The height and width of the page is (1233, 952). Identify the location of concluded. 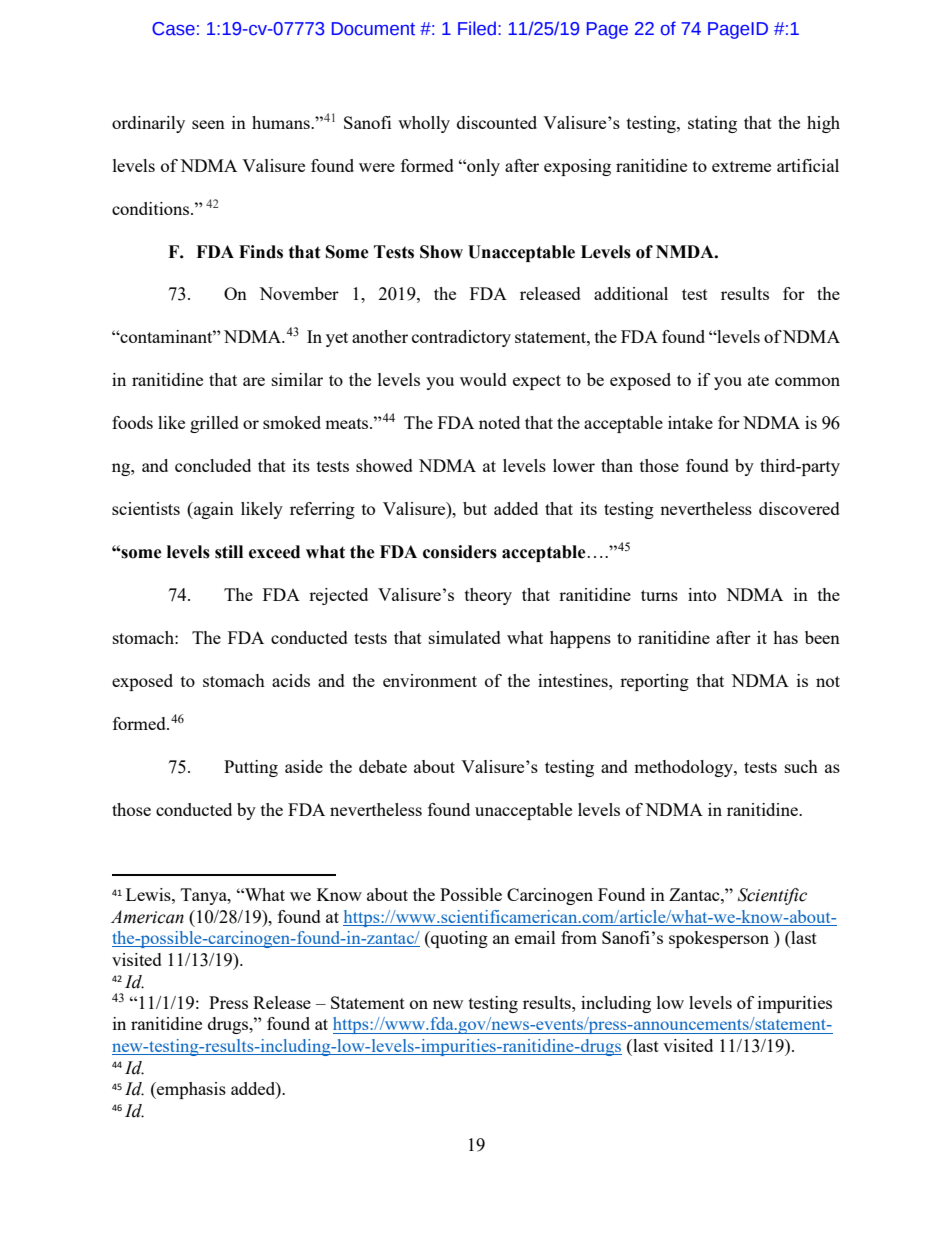
(213, 465).
